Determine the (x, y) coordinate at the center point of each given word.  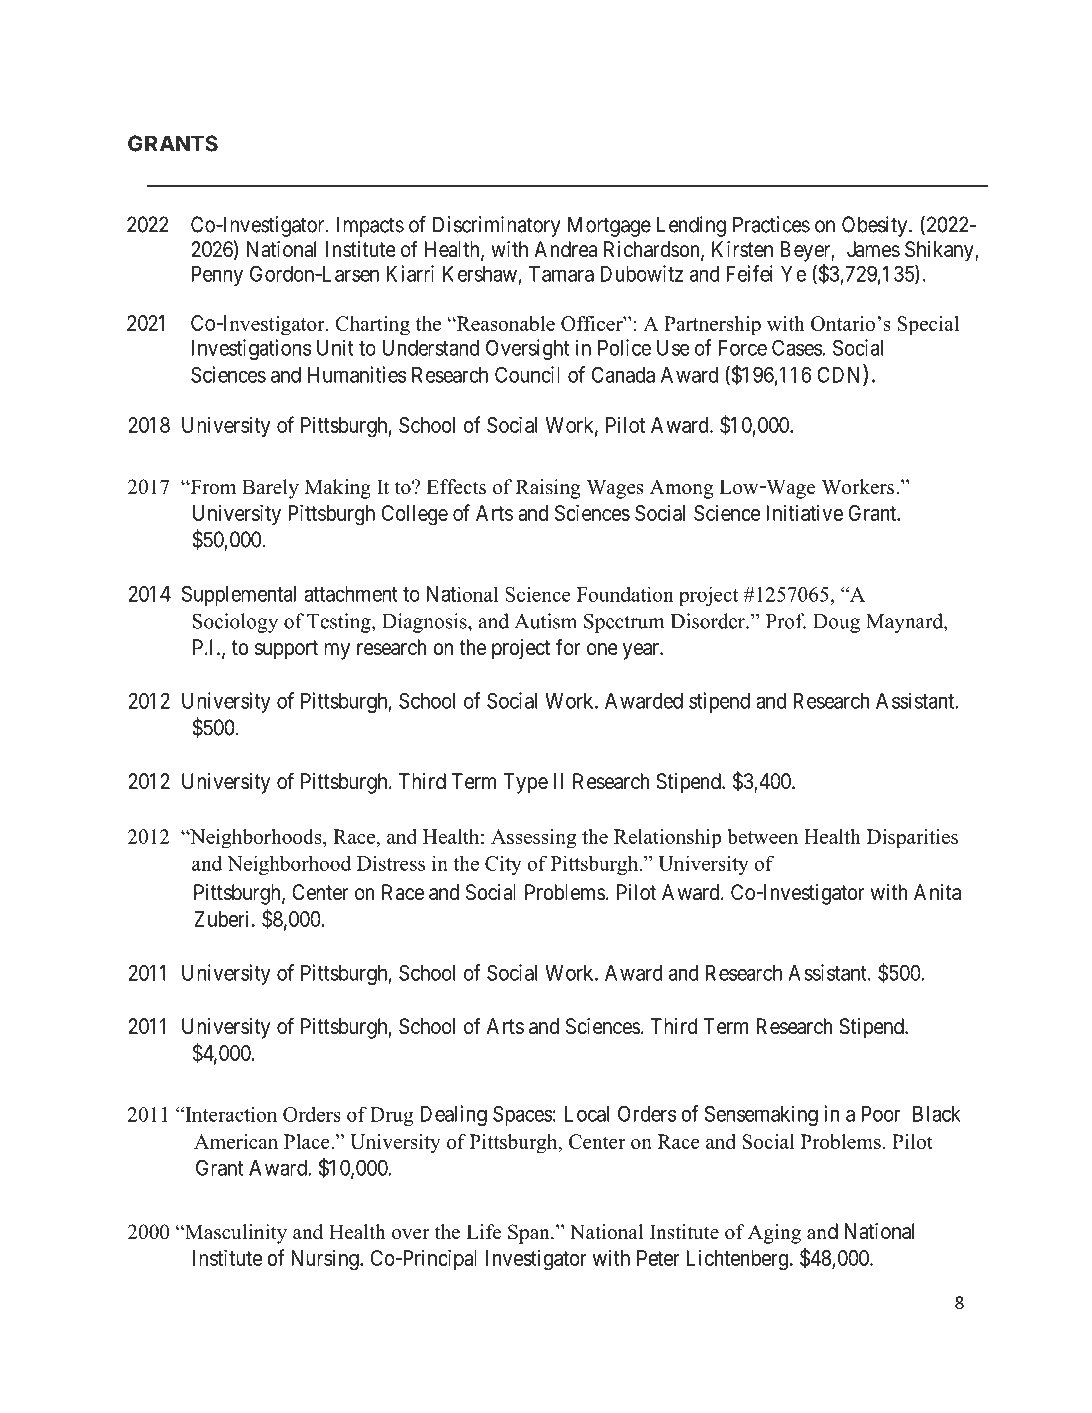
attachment (351, 594)
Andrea (565, 249)
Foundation (625, 594)
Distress (391, 863)
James (873, 249)
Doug (836, 623)
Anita (937, 892)
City (503, 865)
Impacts (370, 226)
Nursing (326, 1260)
